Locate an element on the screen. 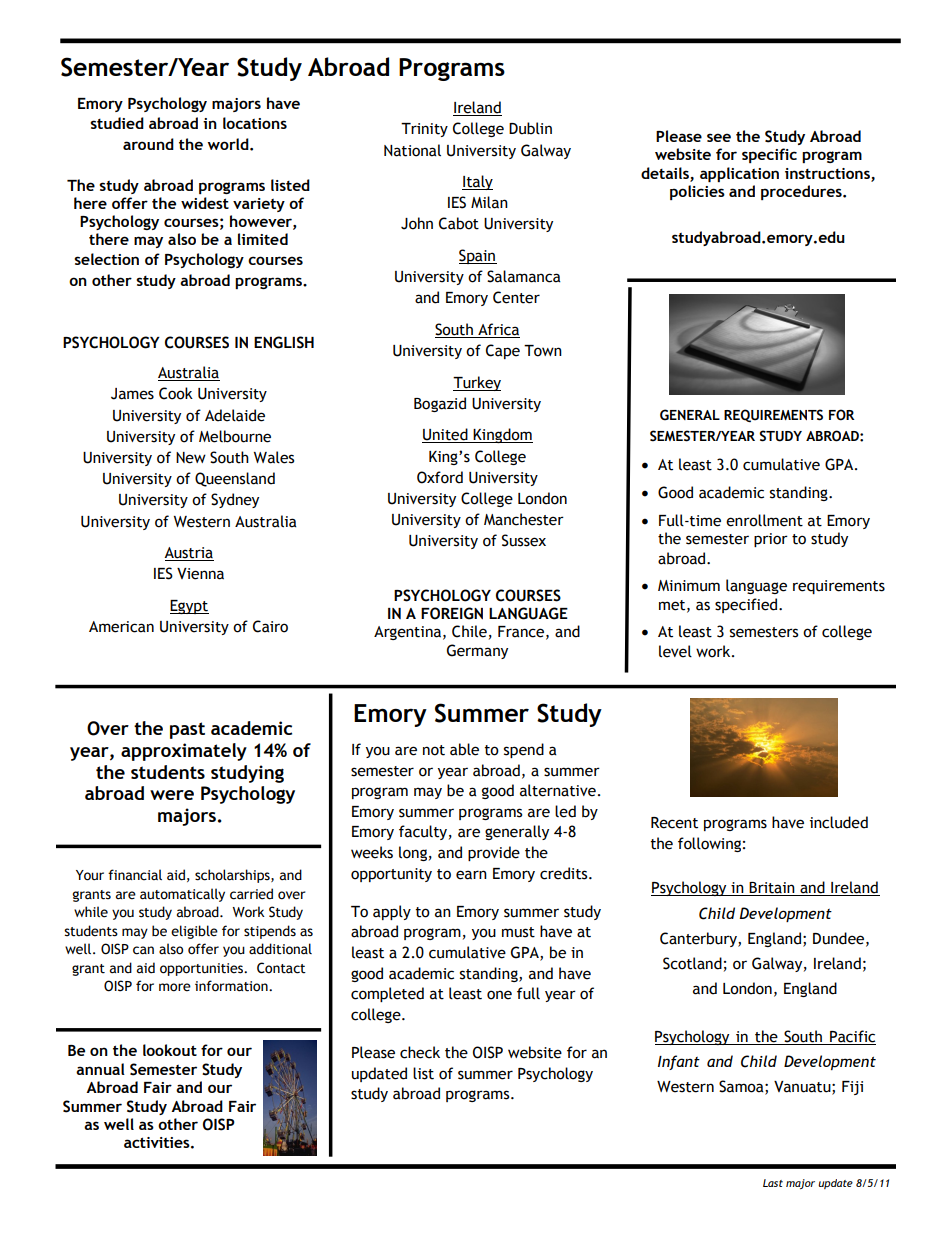 Image resolution: width=952 pixels, height=1233 pixels. around is located at coordinates (148, 144).
